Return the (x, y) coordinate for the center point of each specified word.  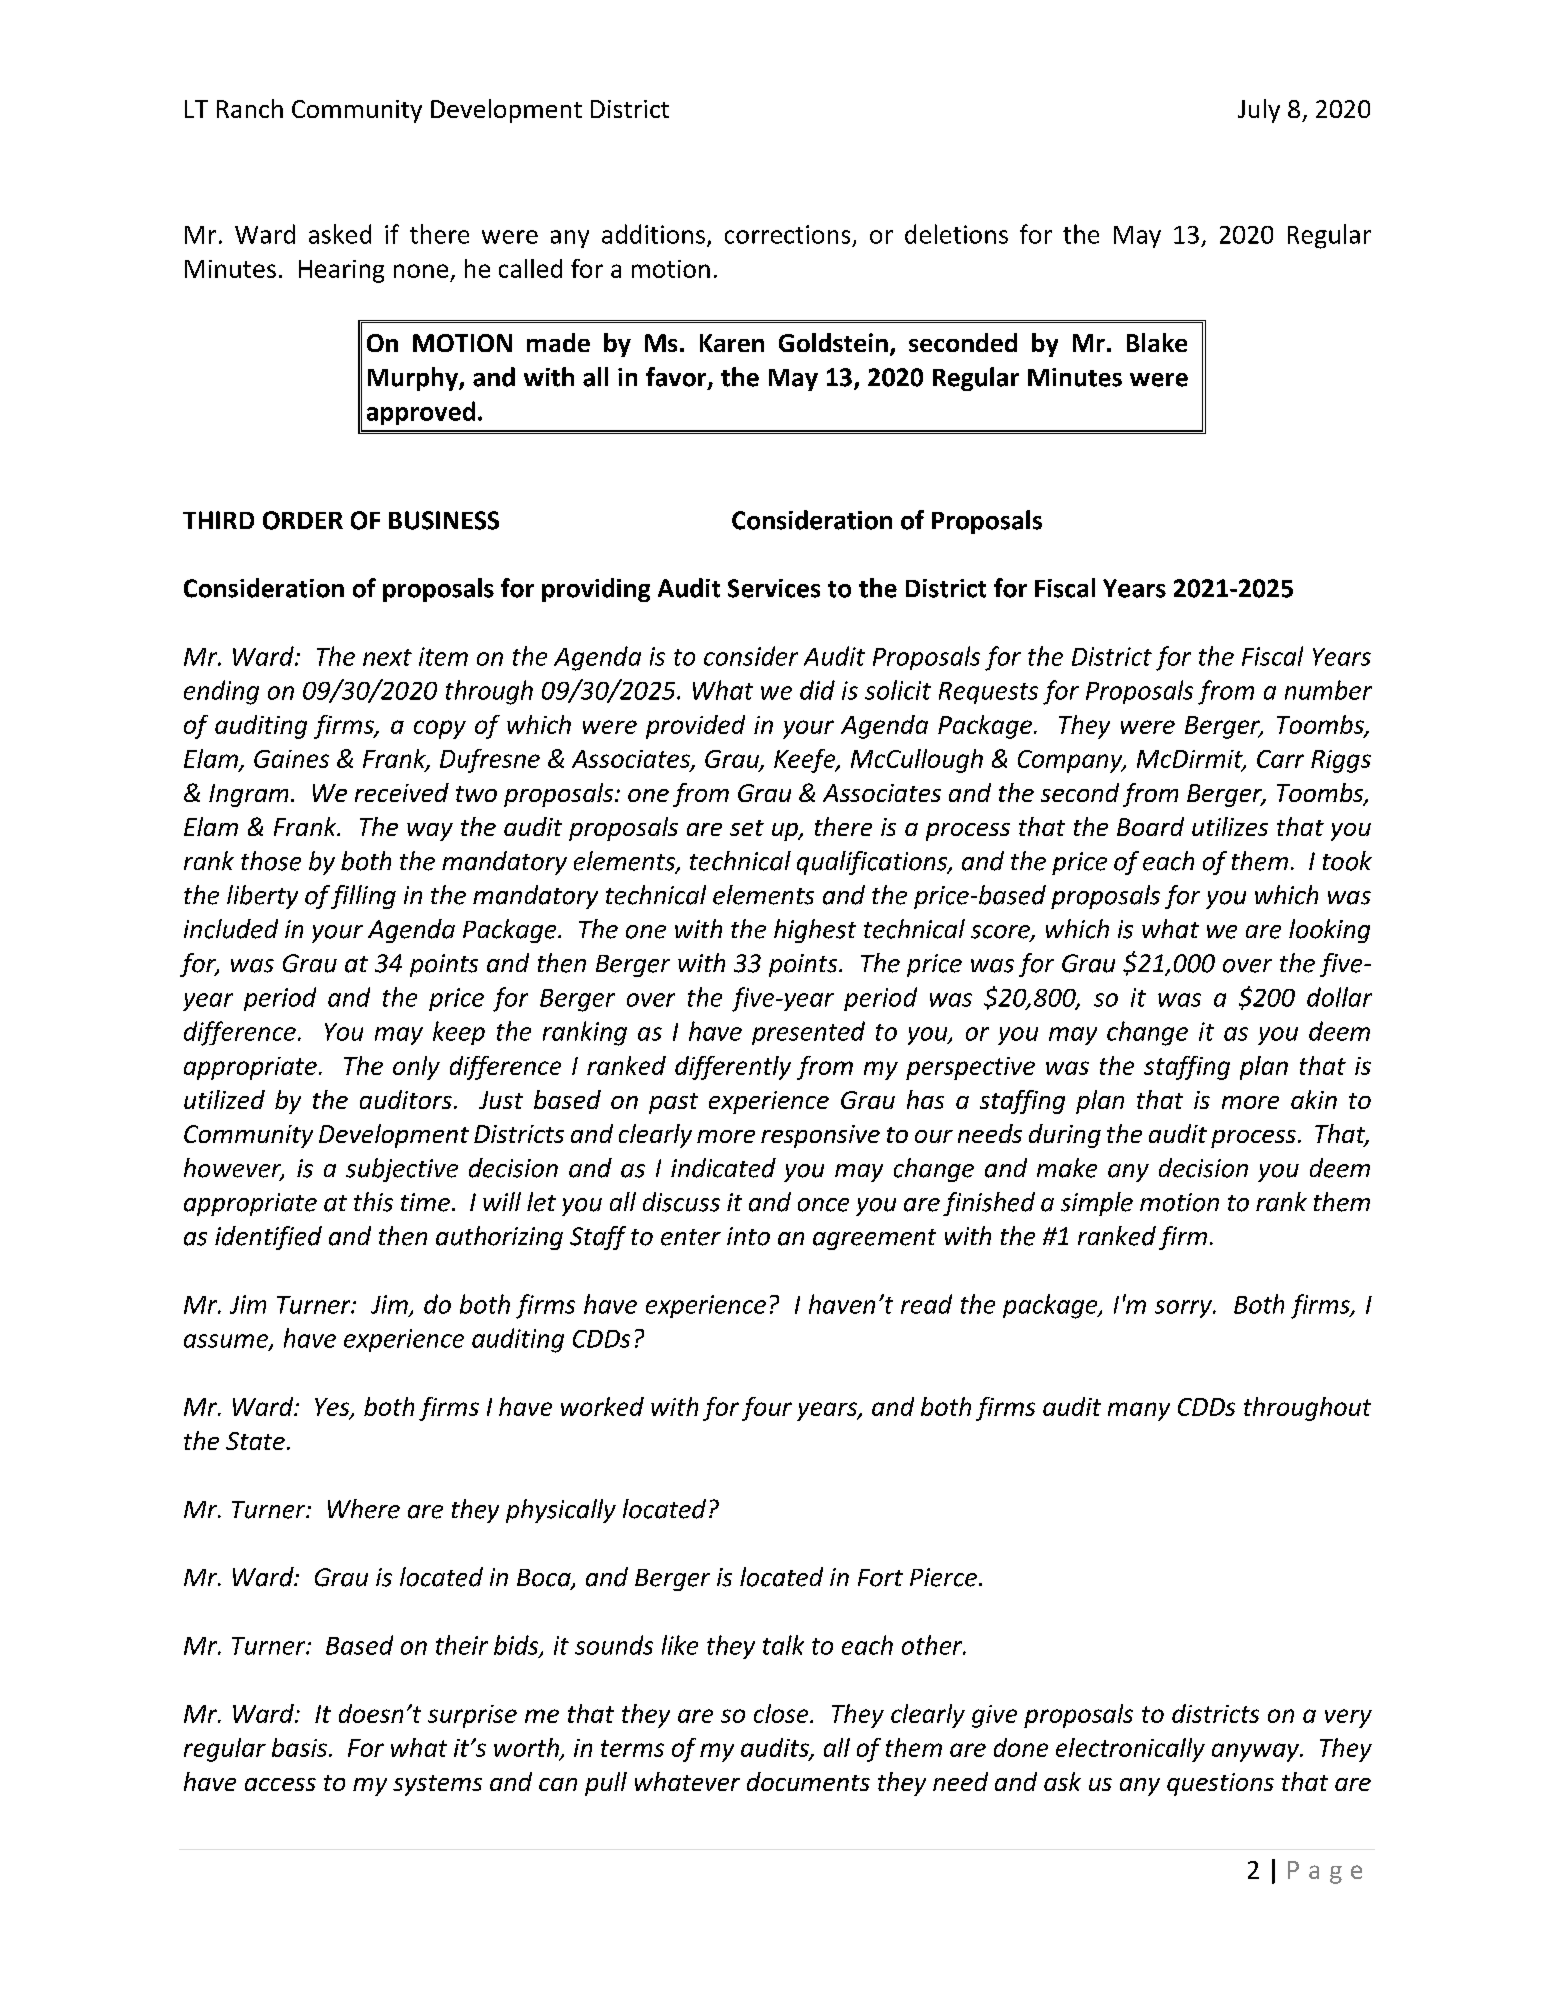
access (280, 1784)
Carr (1280, 759)
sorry (1184, 1309)
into (748, 1236)
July (1259, 111)
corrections (787, 234)
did (817, 690)
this (373, 1202)
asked (340, 234)
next (387, 657)
